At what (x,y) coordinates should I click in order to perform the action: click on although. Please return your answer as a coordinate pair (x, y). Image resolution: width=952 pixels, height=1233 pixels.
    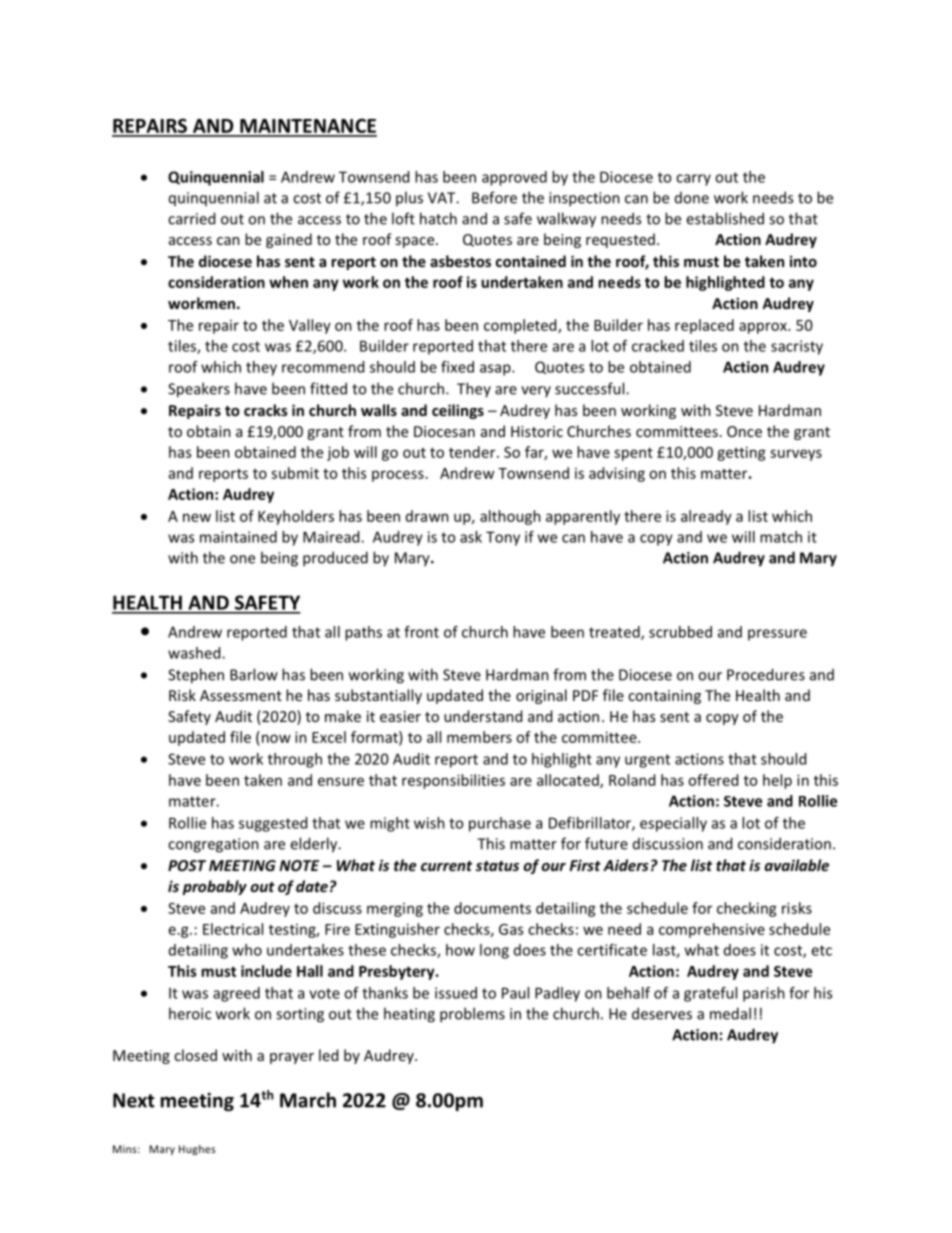
    Looking at the image, I should click on (510, 517).
